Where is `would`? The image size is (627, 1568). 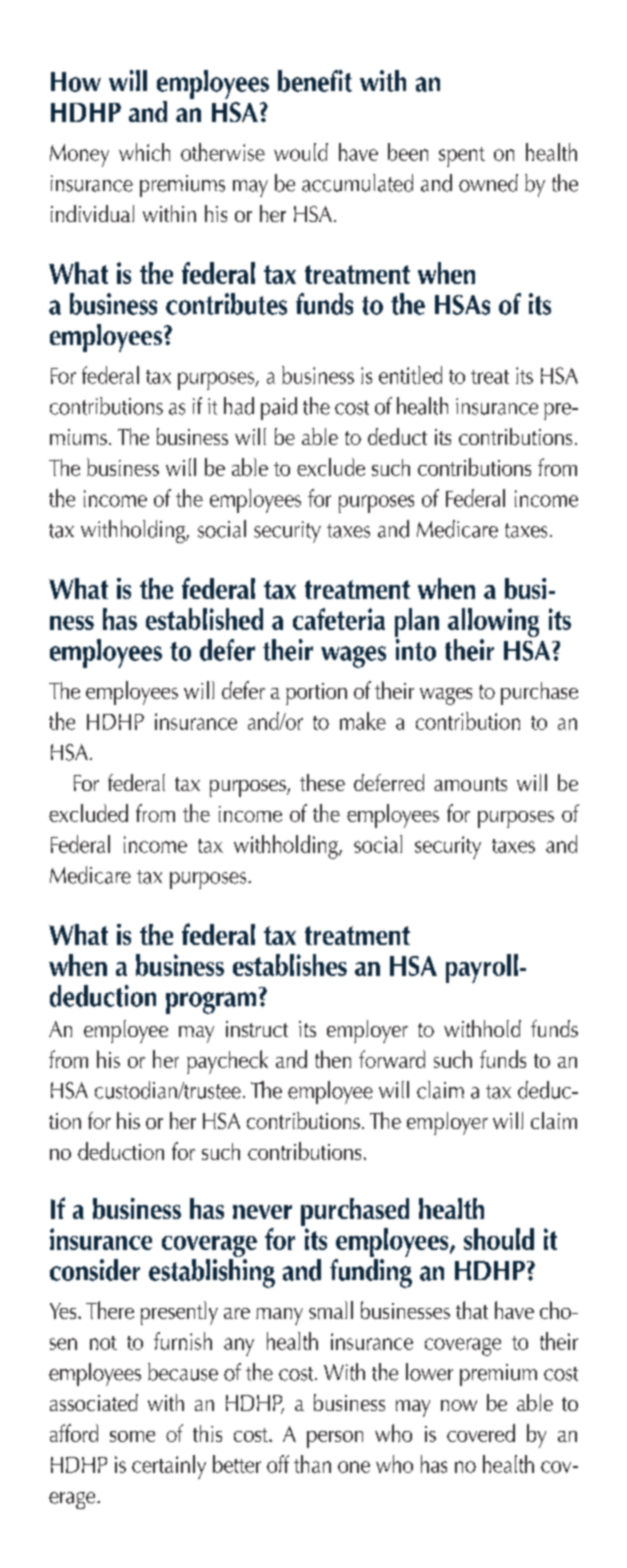 would is located at coordinates (301, 152).
